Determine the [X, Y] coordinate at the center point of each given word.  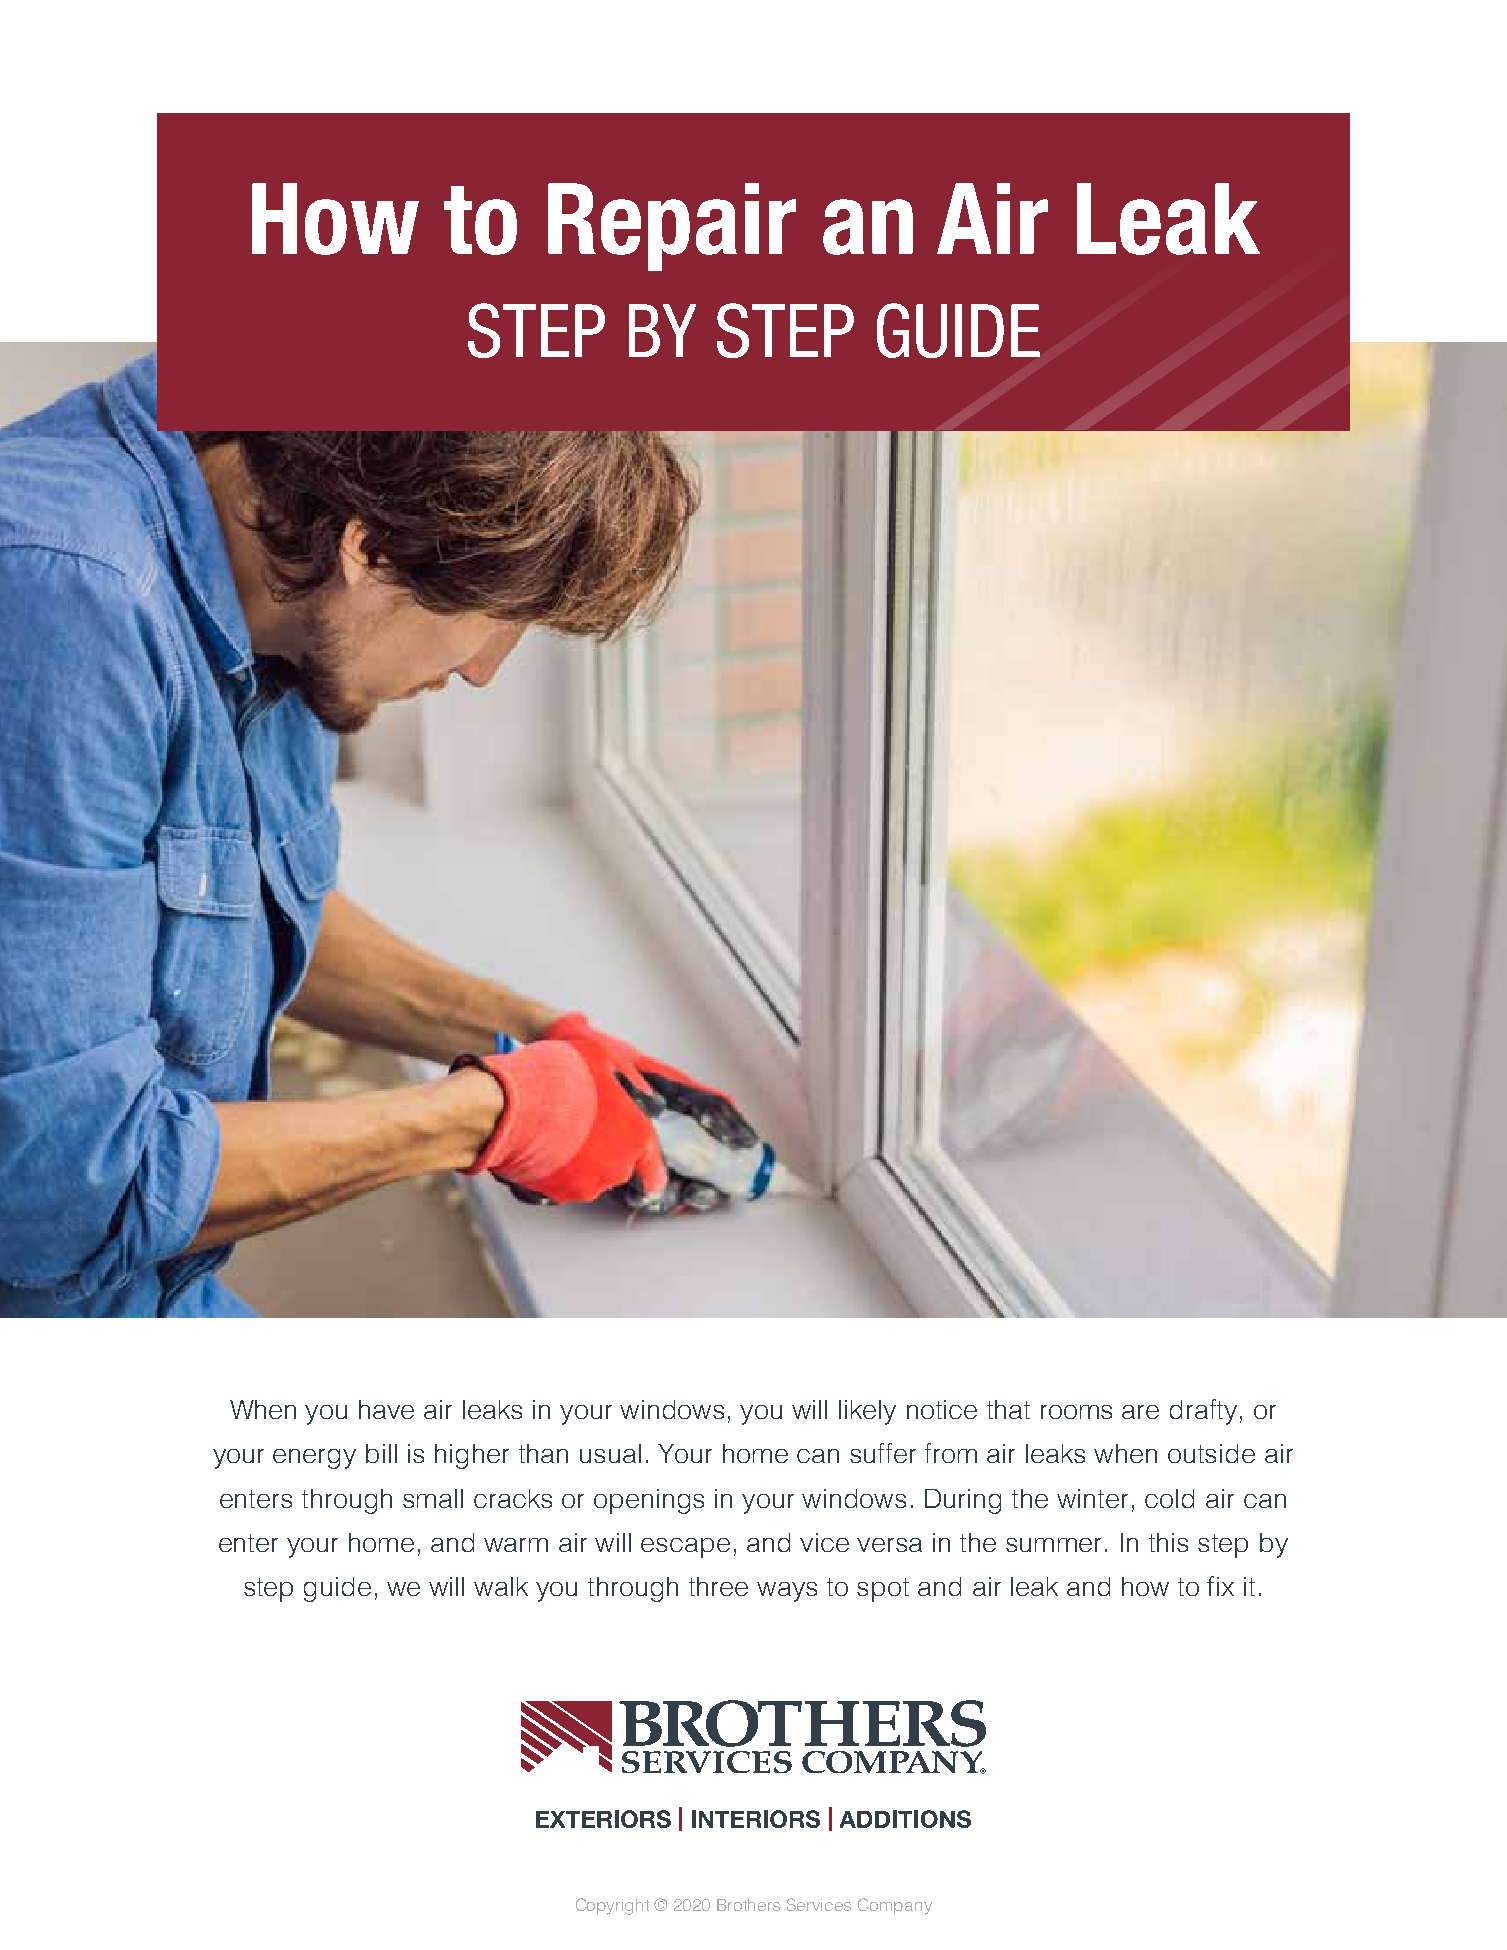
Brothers [748, 1905]
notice [942, 1409]
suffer [883, 1453]
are [1140, 1412]
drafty [1203, 1412]
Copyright [612, 1906]
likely [867, 1412]
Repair [672, 227]
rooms [1076, 1412]
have [386, 1409]
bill [381, 1453]
